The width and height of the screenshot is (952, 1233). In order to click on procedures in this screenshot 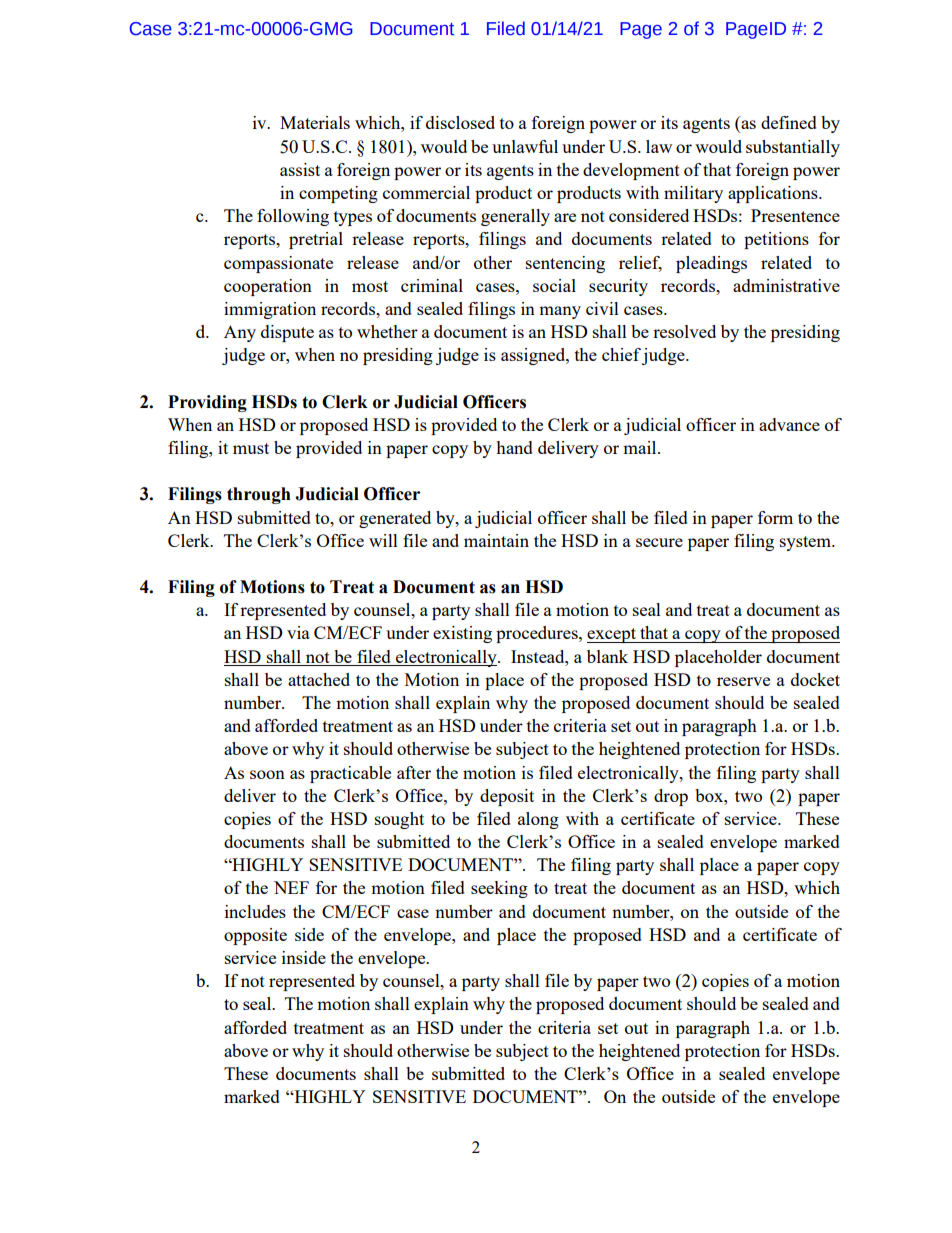, I will do `click(538, 634)`.
